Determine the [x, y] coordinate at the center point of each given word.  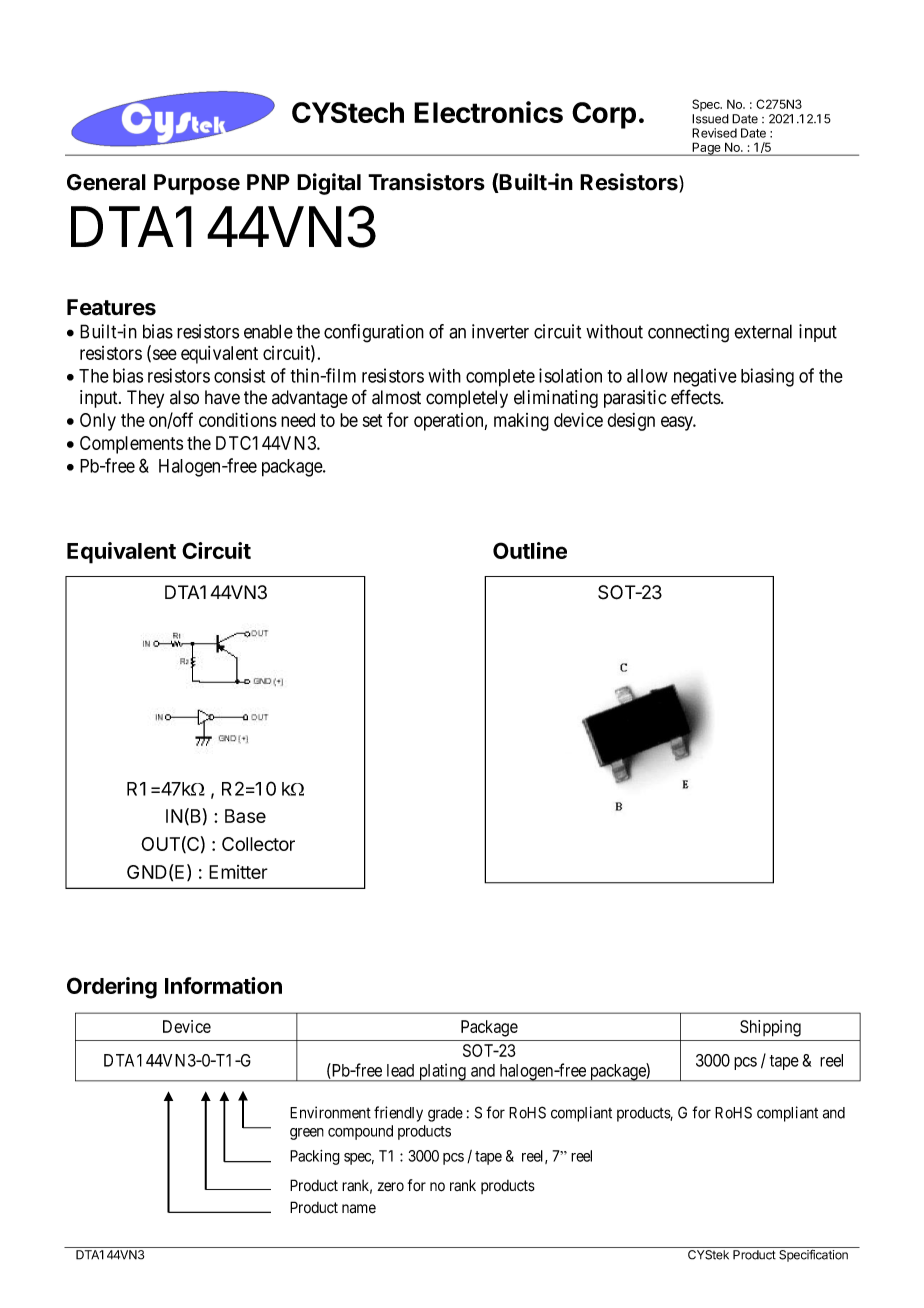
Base [245, 816]
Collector [258, 844]
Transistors [426, 182]
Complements [131, 445]
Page [706, 149]
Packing [315, 1157]
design [631, 422]
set [372, 420]
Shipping [770, 1028]
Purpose [197, 184]
